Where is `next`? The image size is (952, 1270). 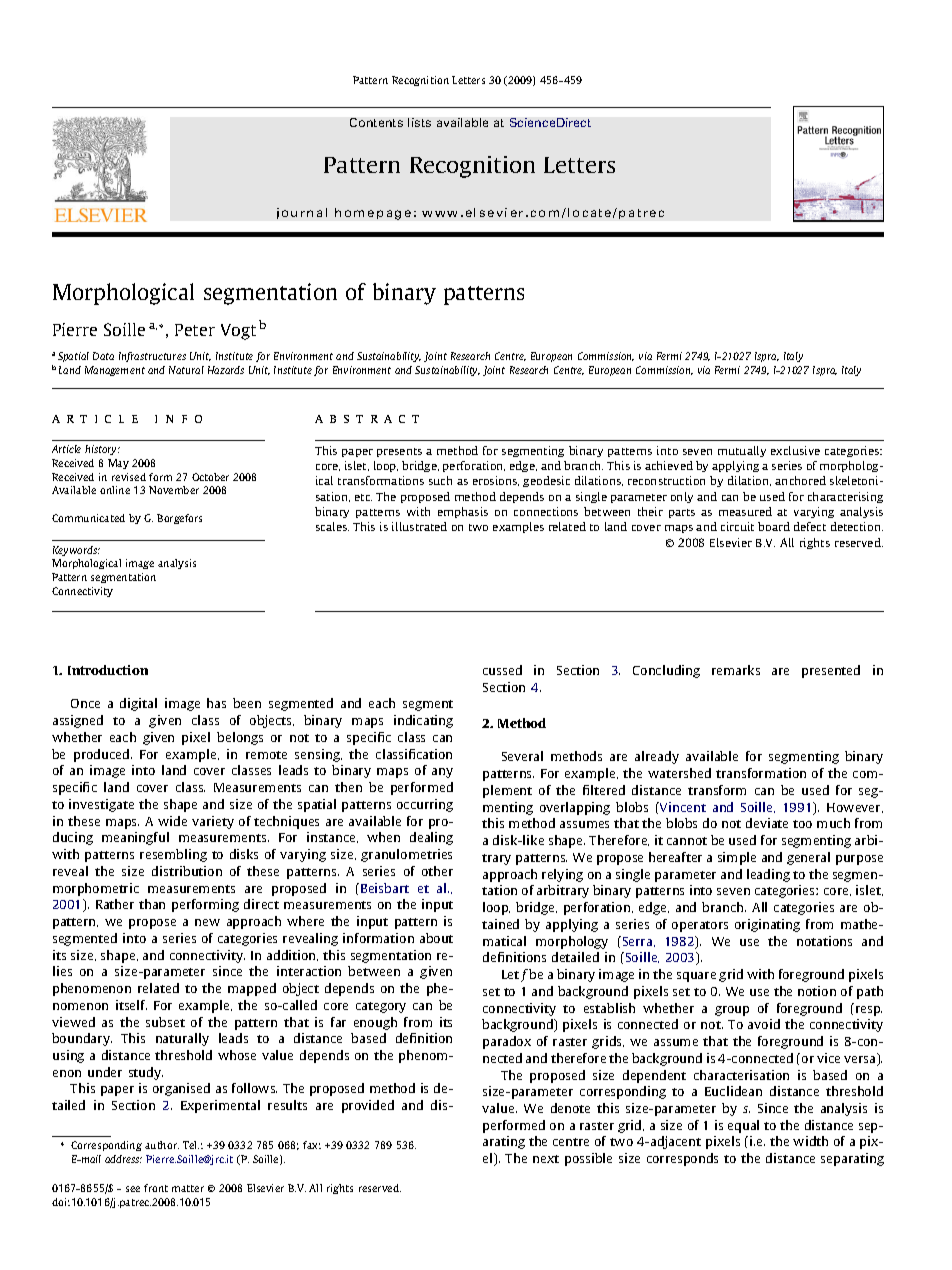 next is located at coordinates (546, 1159).
